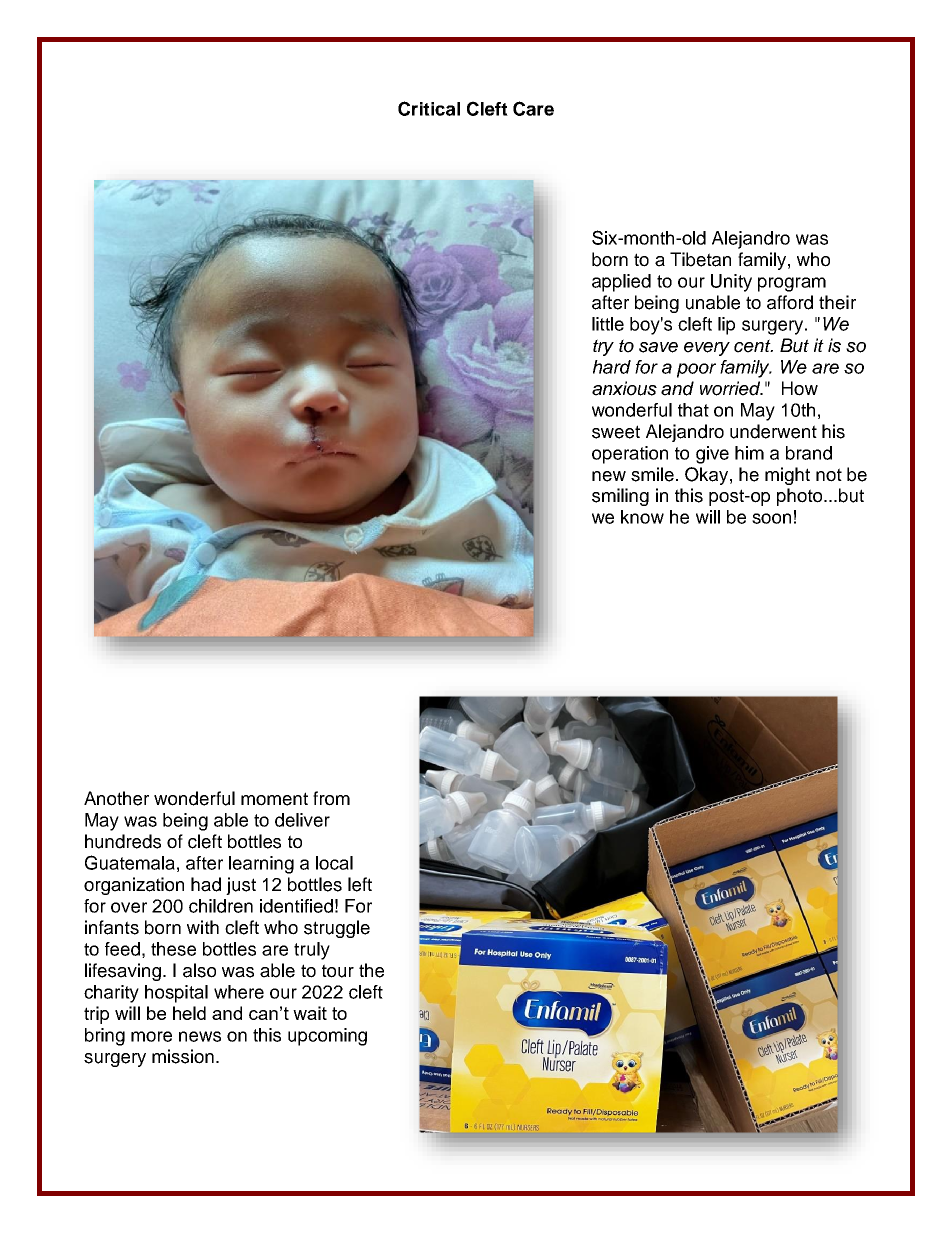 The image size is (952, 1233). Describe the element at coordinates (429, 108) in the document. I see `Critical` at that location.
